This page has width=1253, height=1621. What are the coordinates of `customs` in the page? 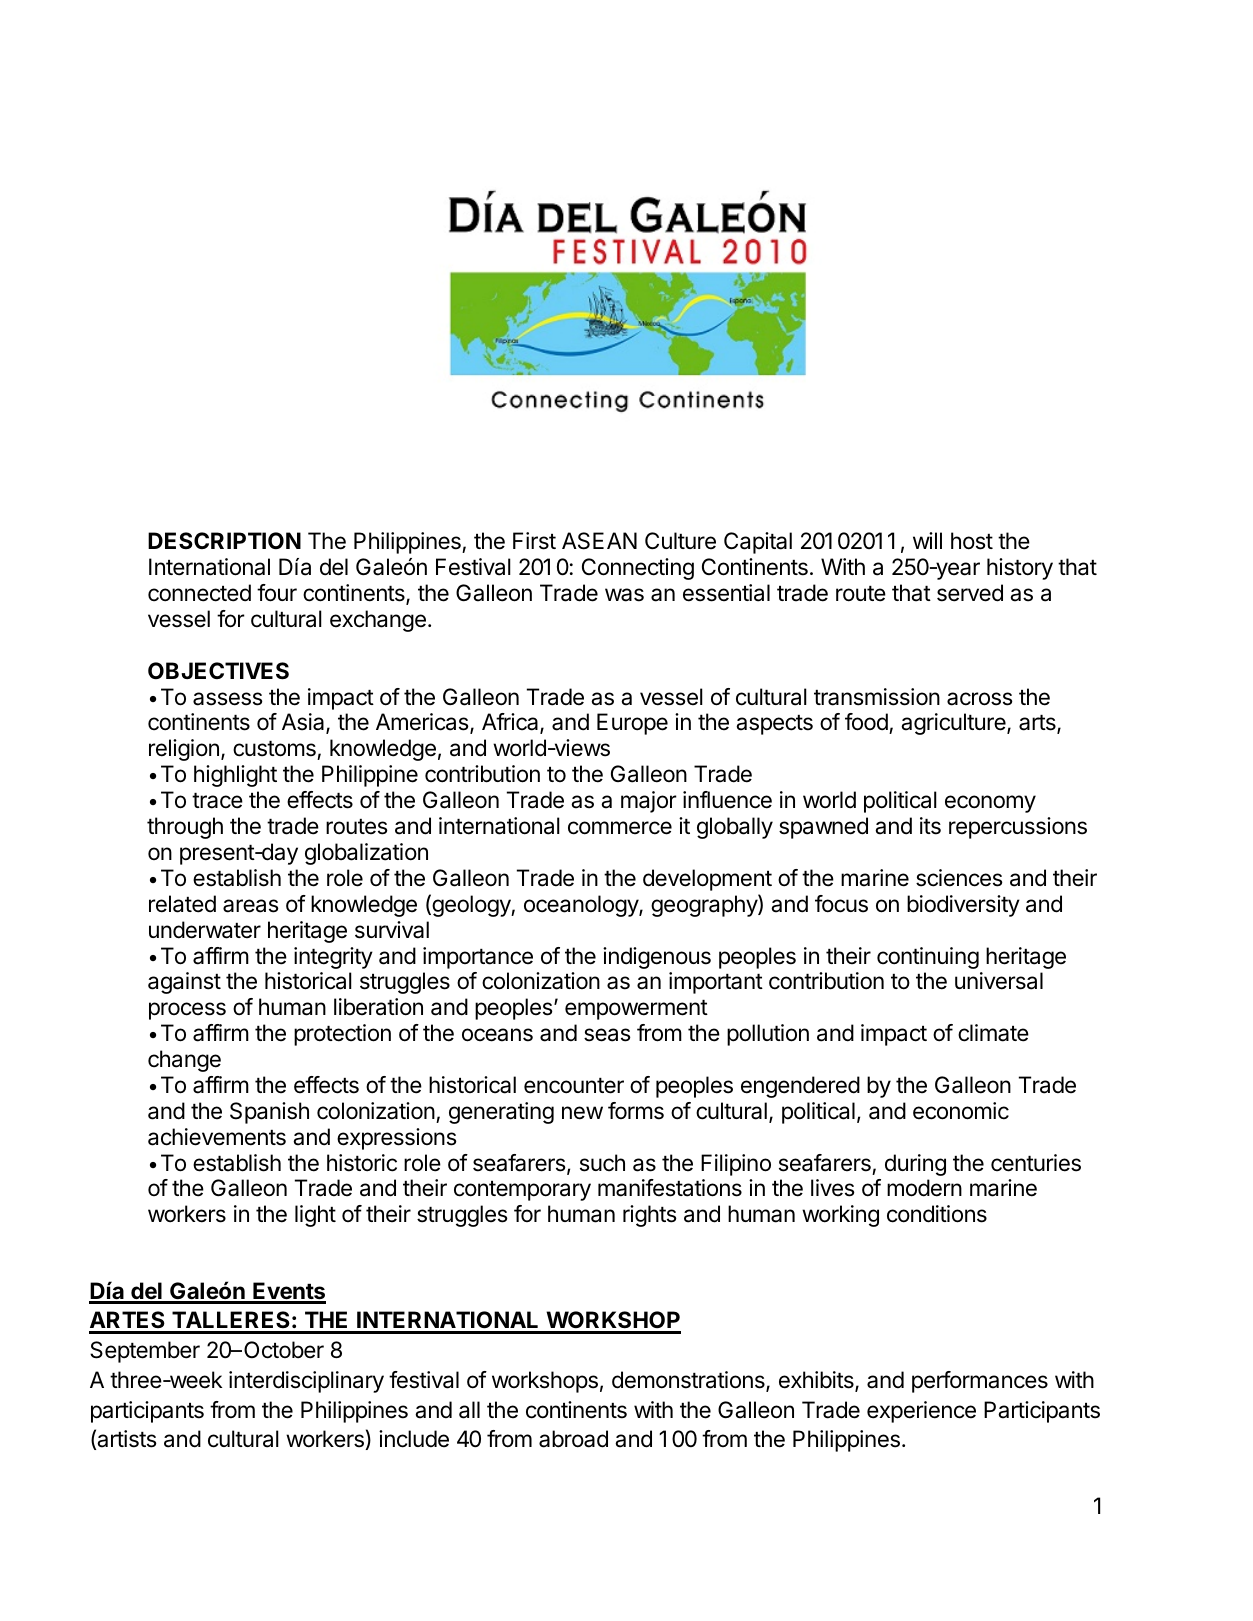 It's located at (275, 750).
